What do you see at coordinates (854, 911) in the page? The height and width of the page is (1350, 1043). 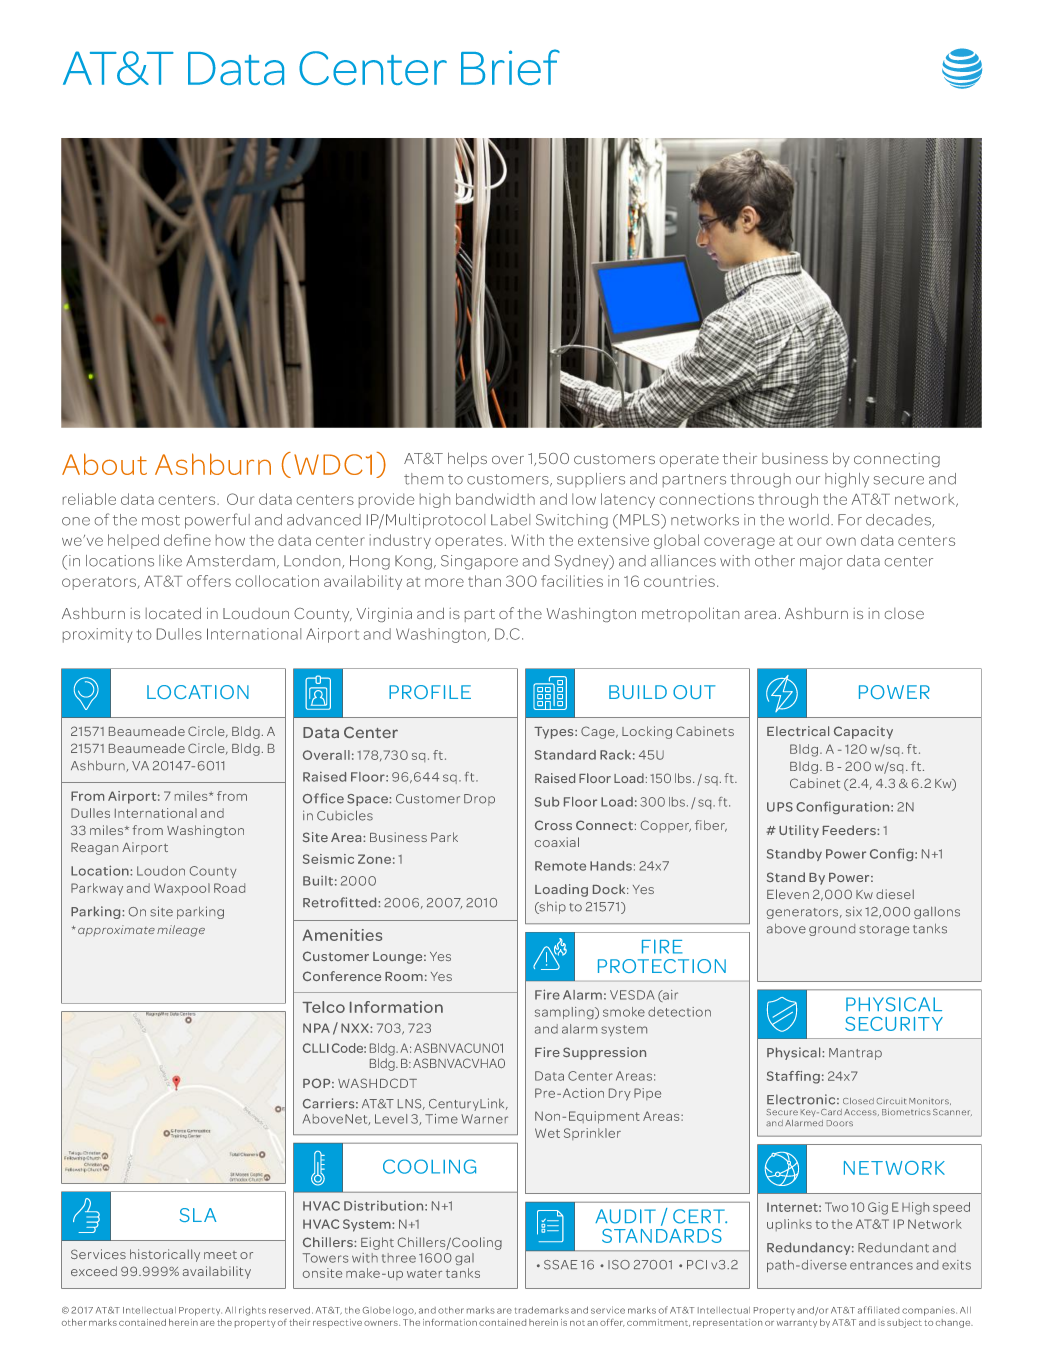 I see `six` at bounding box center [854, 911].
